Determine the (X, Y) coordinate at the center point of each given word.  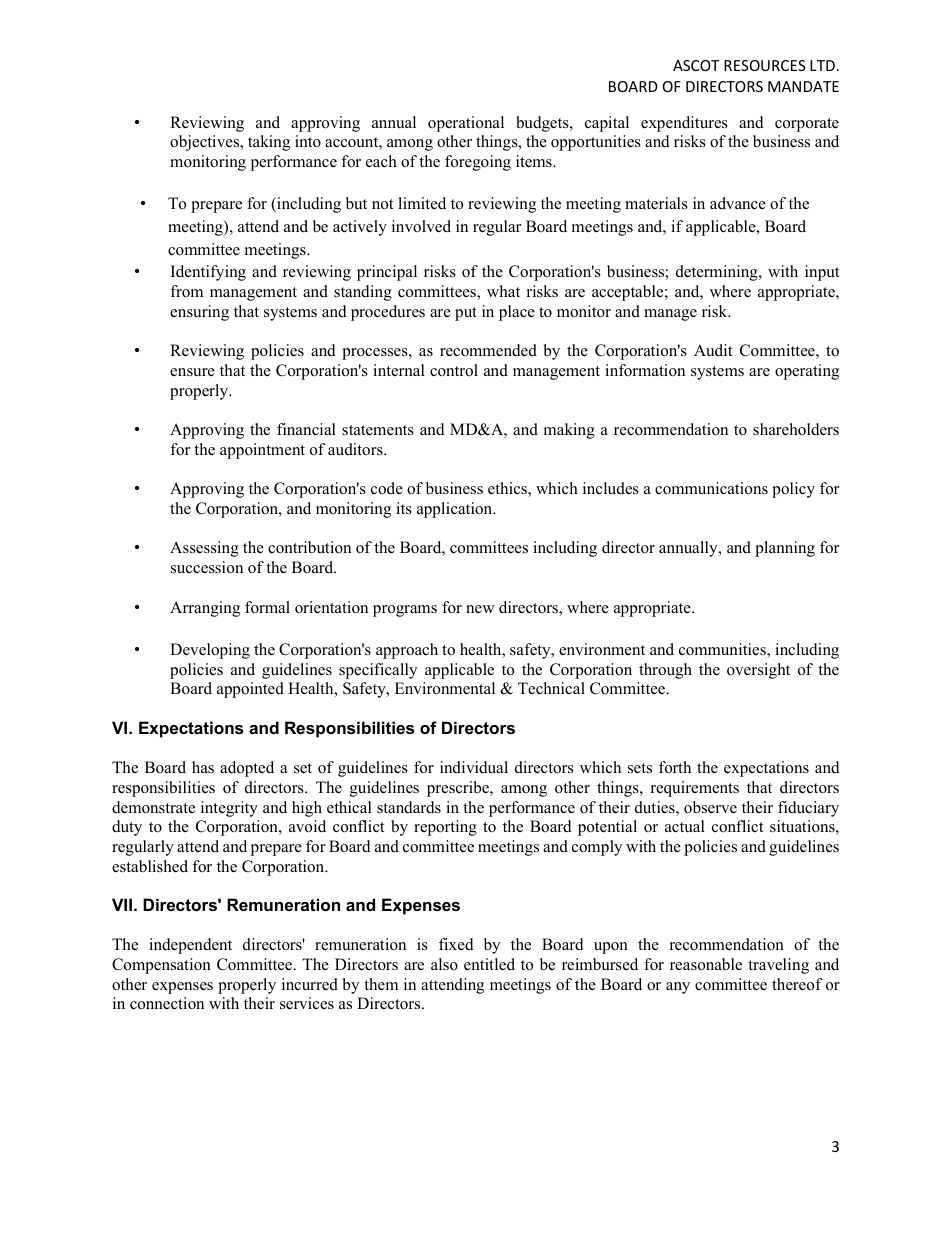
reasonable (706, 964)
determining (718, 273)
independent (190, 946)
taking (269, 143)
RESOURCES (765, 65)
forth (675, 767)
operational (466, 124)
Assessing (204, 549)
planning (785, 549)
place (517, 313)
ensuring (199, 313)
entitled (489, 964)
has (203, 767)
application (456, 510)
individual (474, 767)
